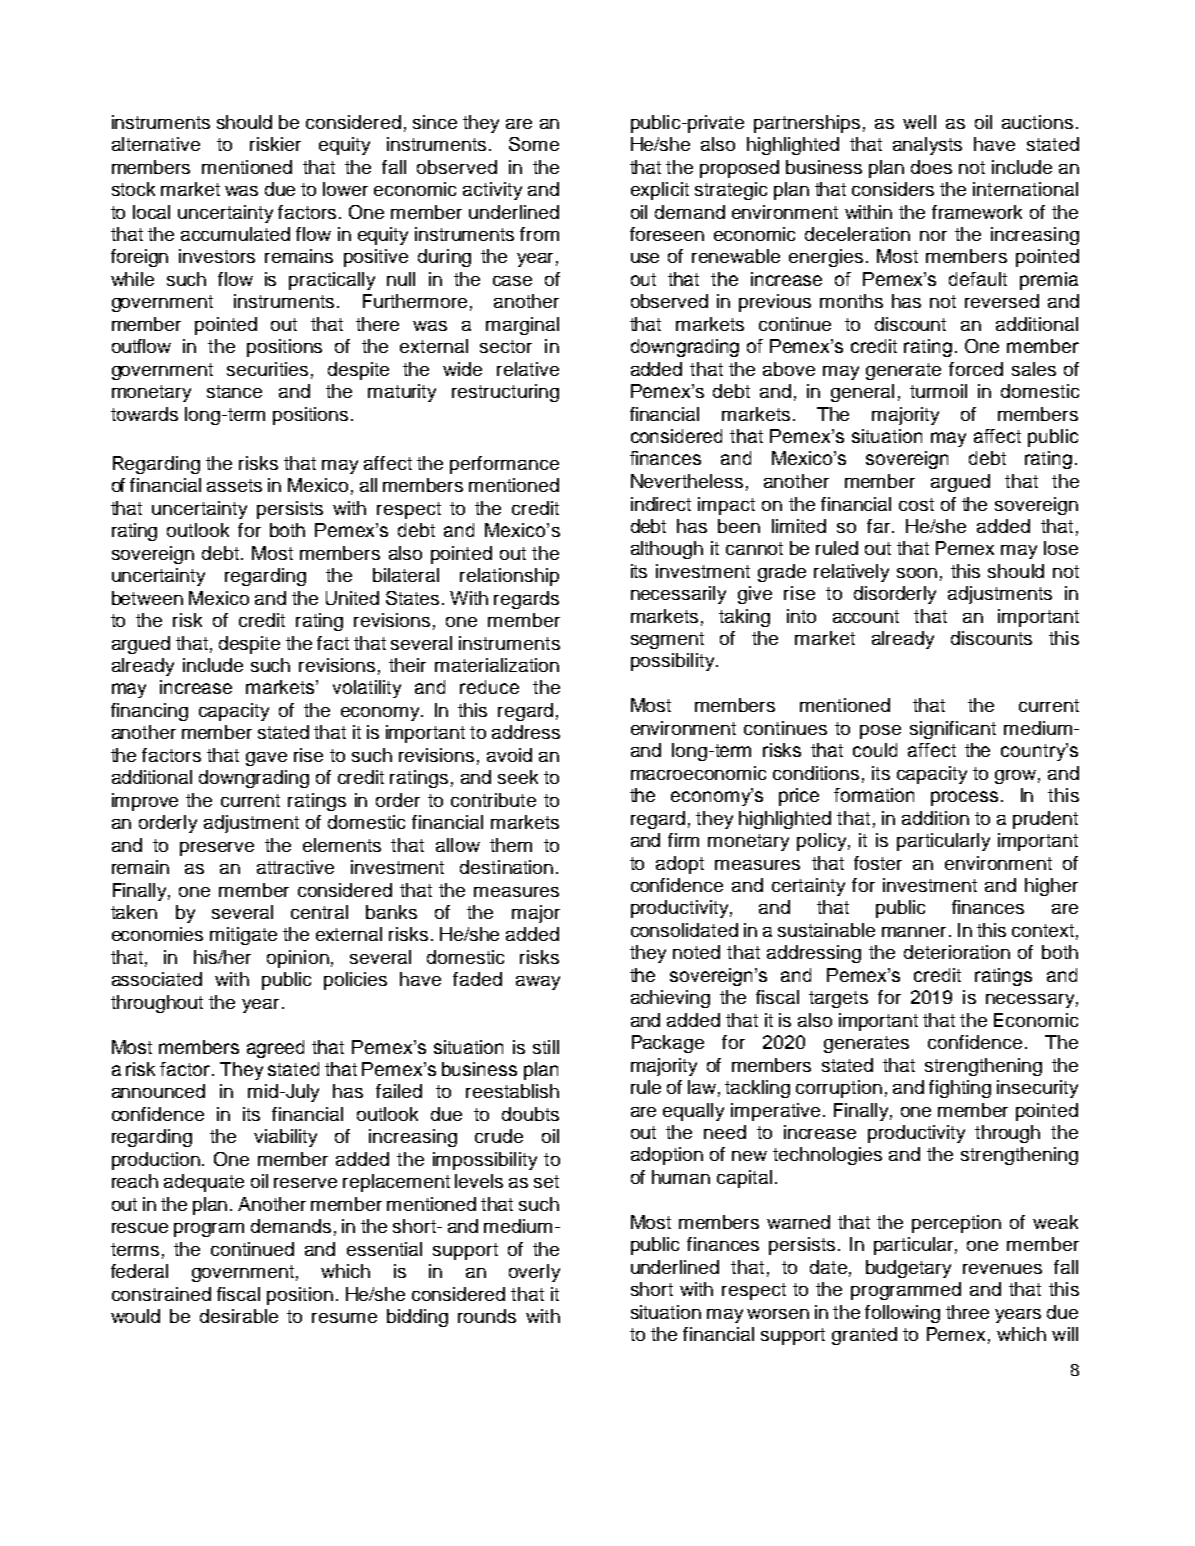 Image resolution: width=1195 pixels, height=1546 pixels. I want to click on firm, so click(683, 840).
